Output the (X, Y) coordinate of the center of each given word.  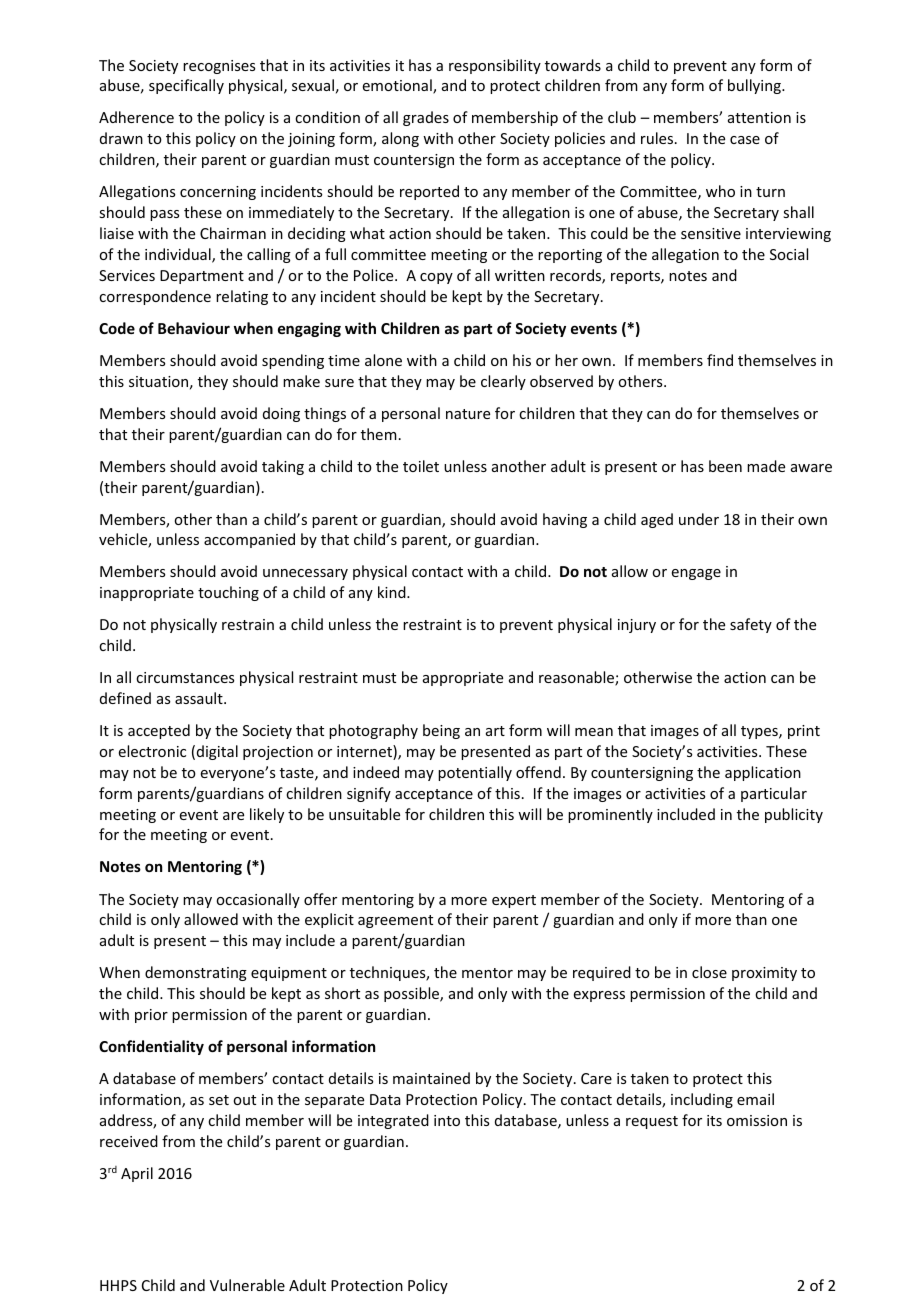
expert (514, 901)
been (725, 466)
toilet (421, 466)
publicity (794, 815)
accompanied (249, 540)
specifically (186, 86)
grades (426, 118)
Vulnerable (247, 1285)
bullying (755, 86)
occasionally (258, 900)
